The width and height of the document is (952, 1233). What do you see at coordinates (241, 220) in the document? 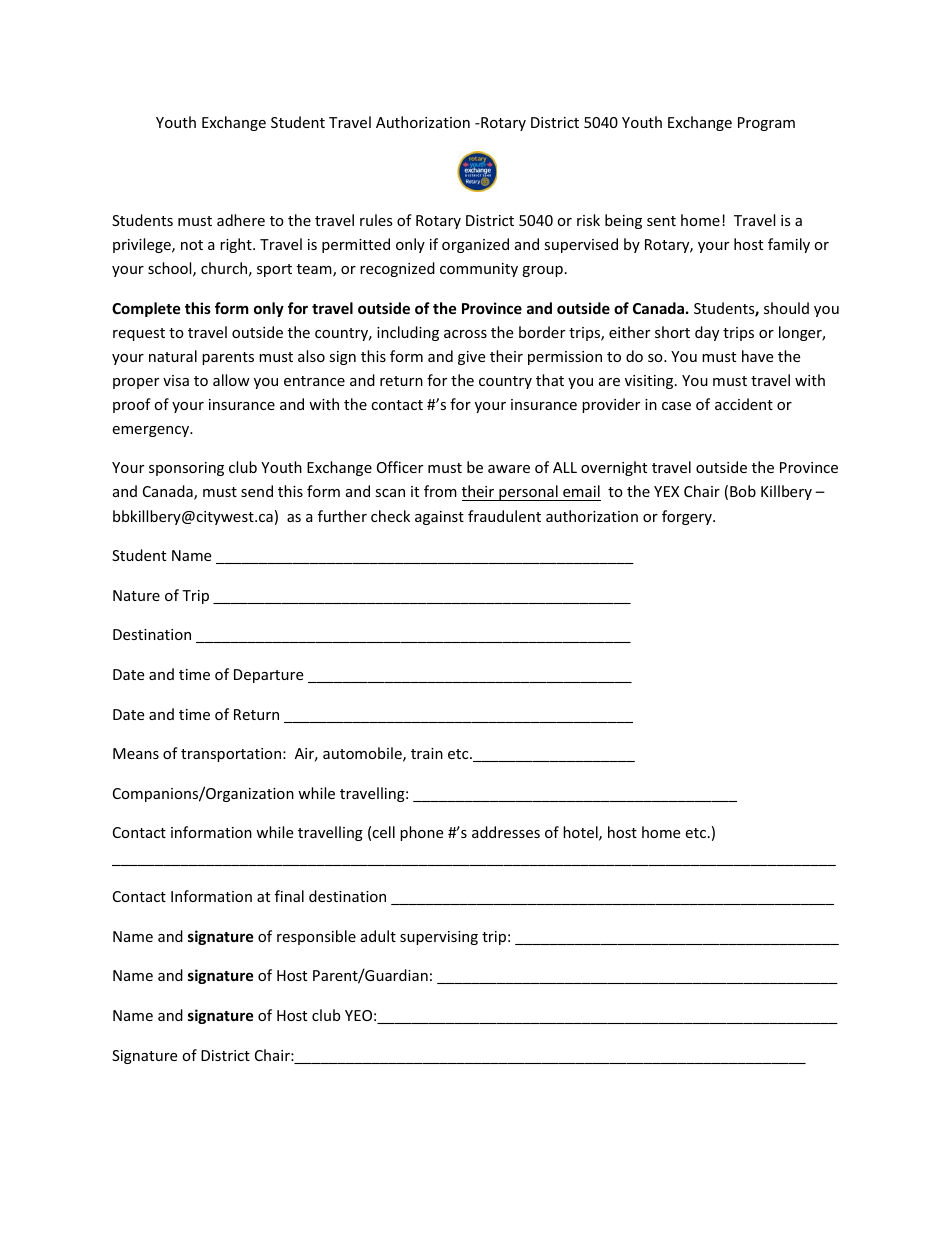
I see `adhere` at bounding box center [241, 220].
